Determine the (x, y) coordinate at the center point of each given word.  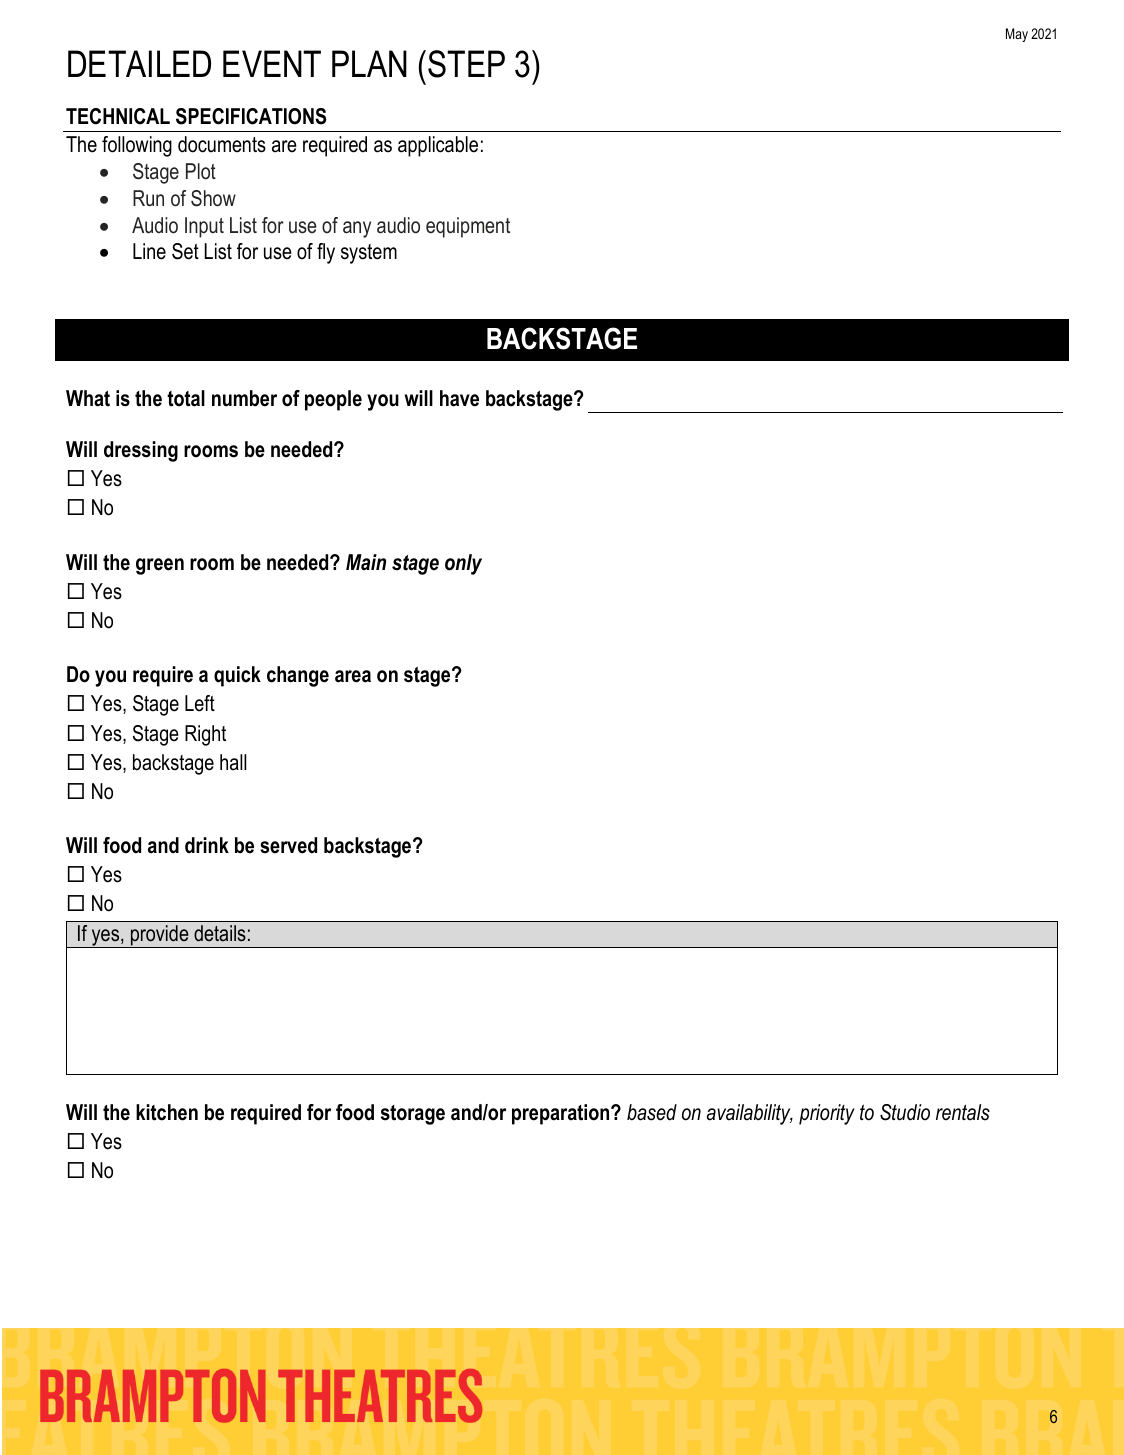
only (463, 564)
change (298, 676)
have (459, 398)
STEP (466, 64)
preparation (562, 1114)
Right (205, 735)
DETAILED (139, 63)
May (1017, 35)
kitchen (167, 1112)
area (353, 676)
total (186, 398)
